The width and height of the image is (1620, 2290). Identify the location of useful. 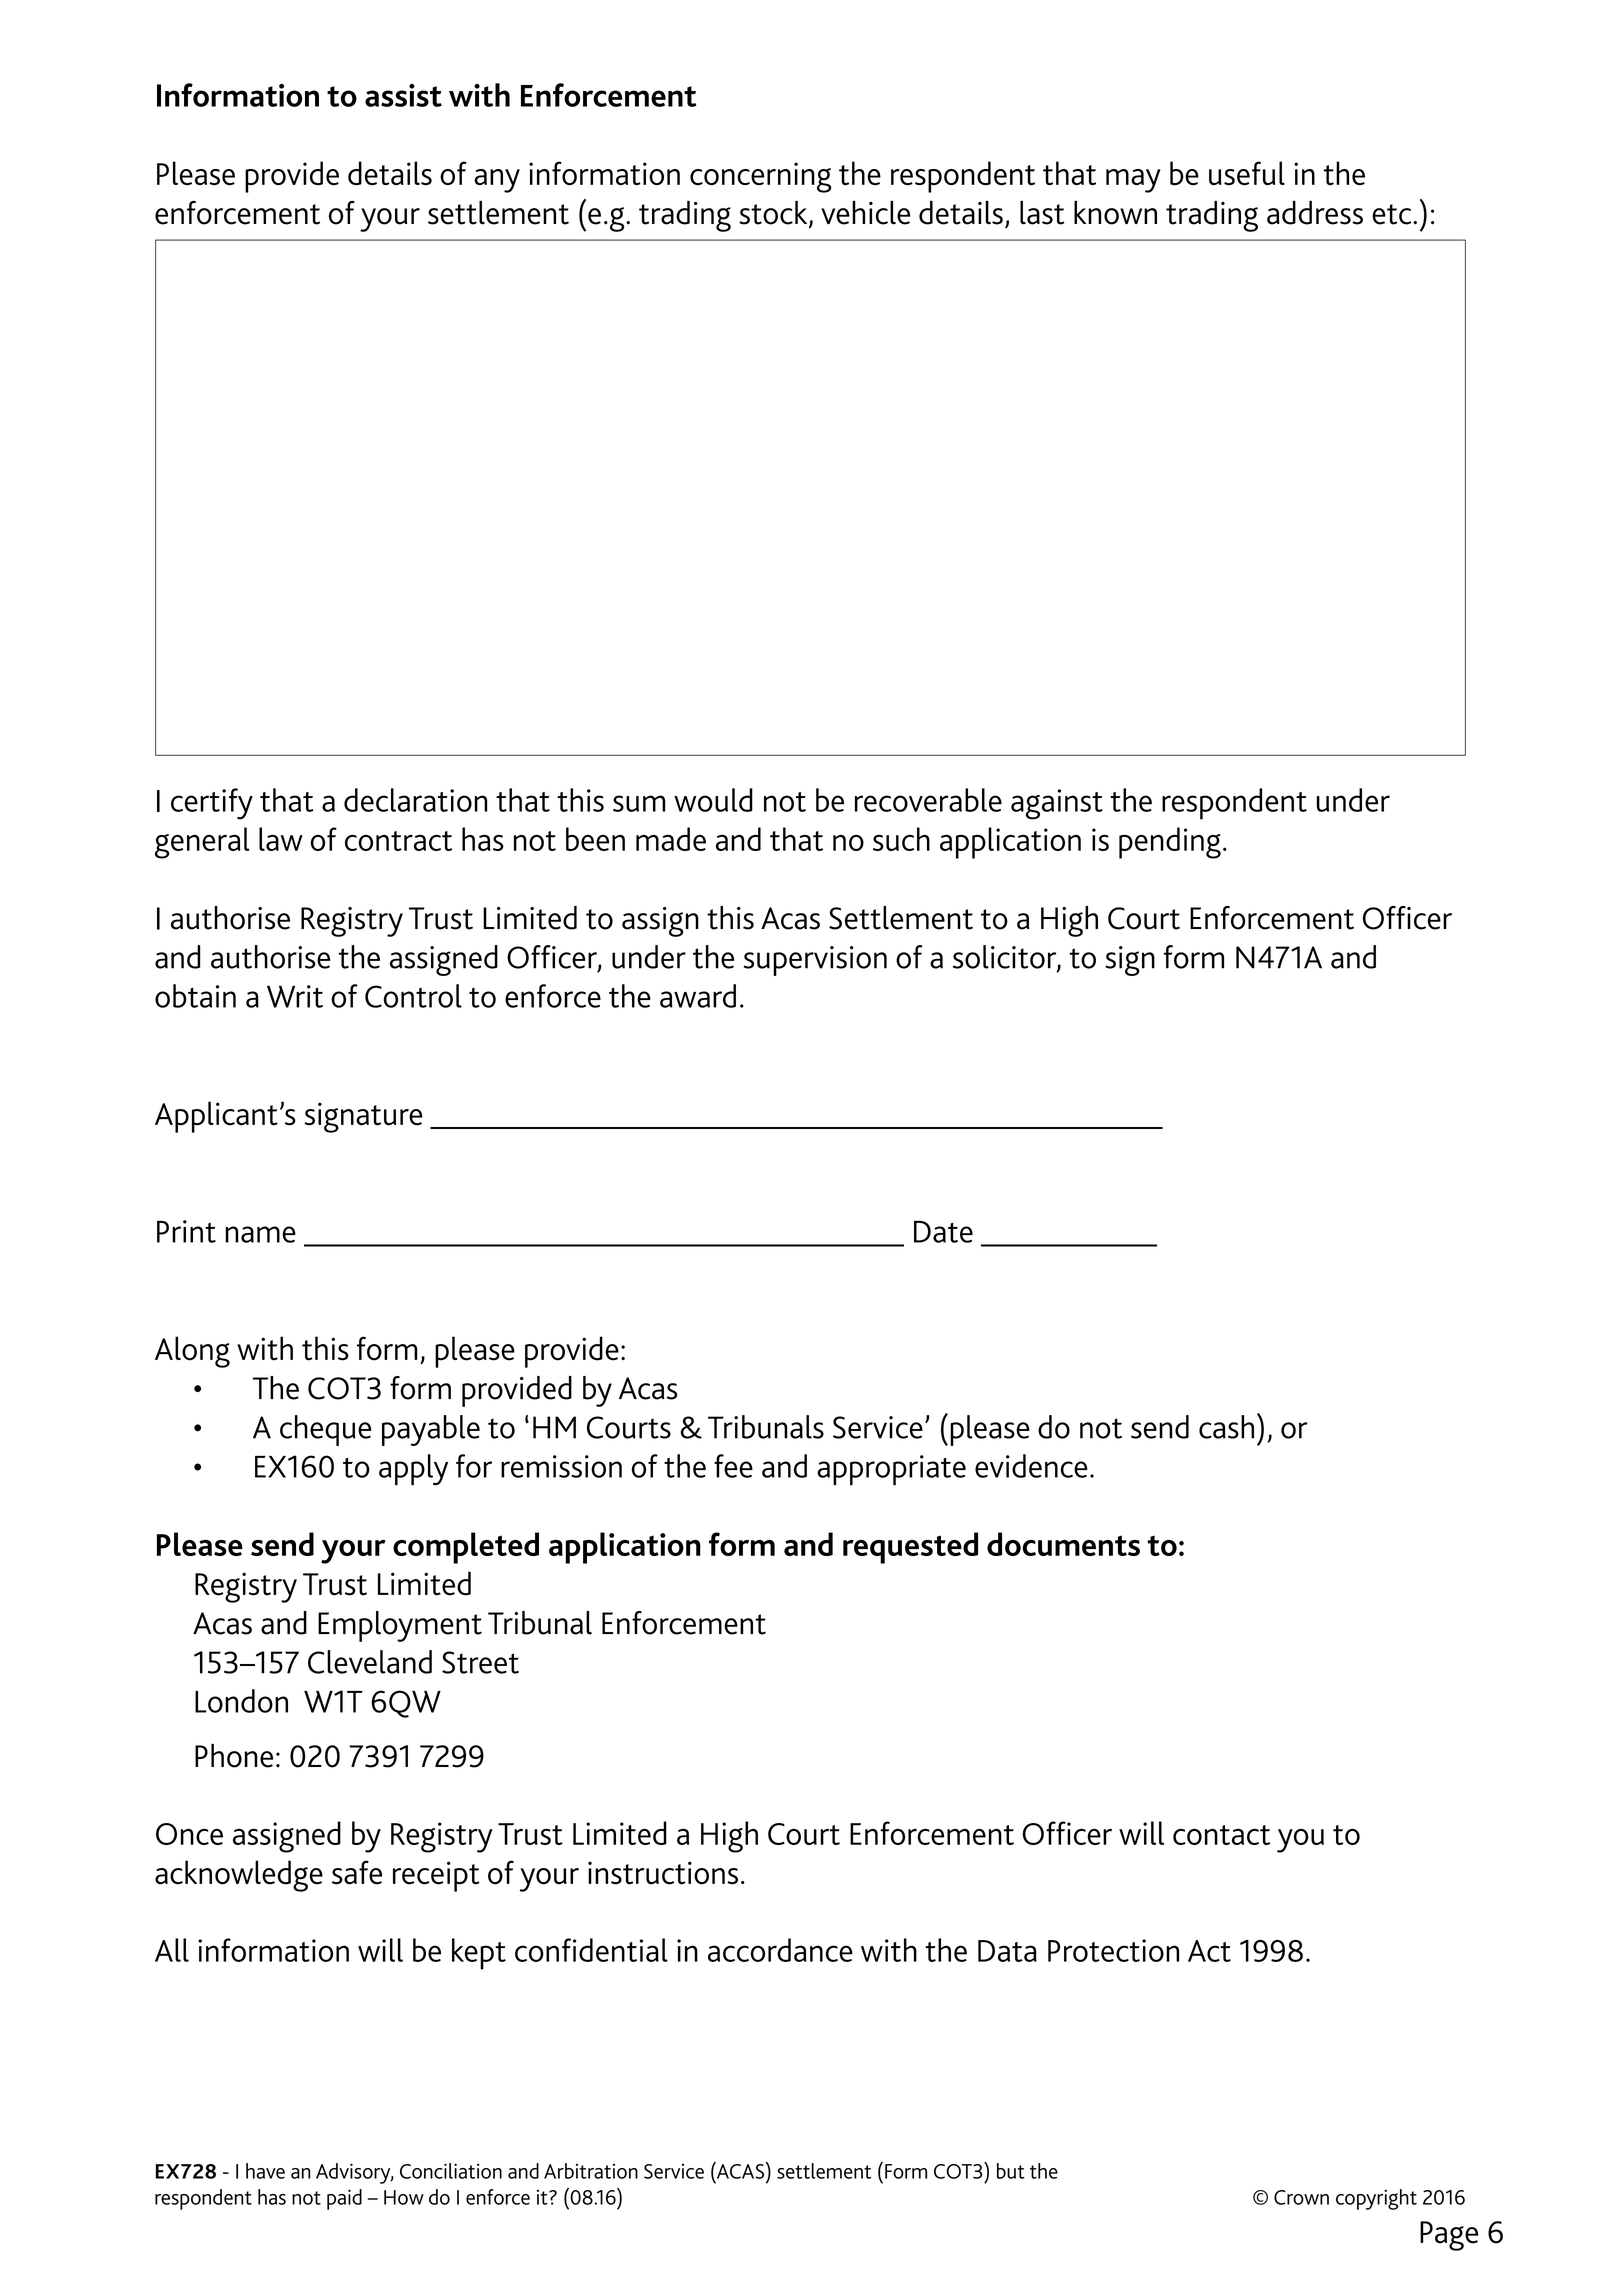
(1247, 173).
